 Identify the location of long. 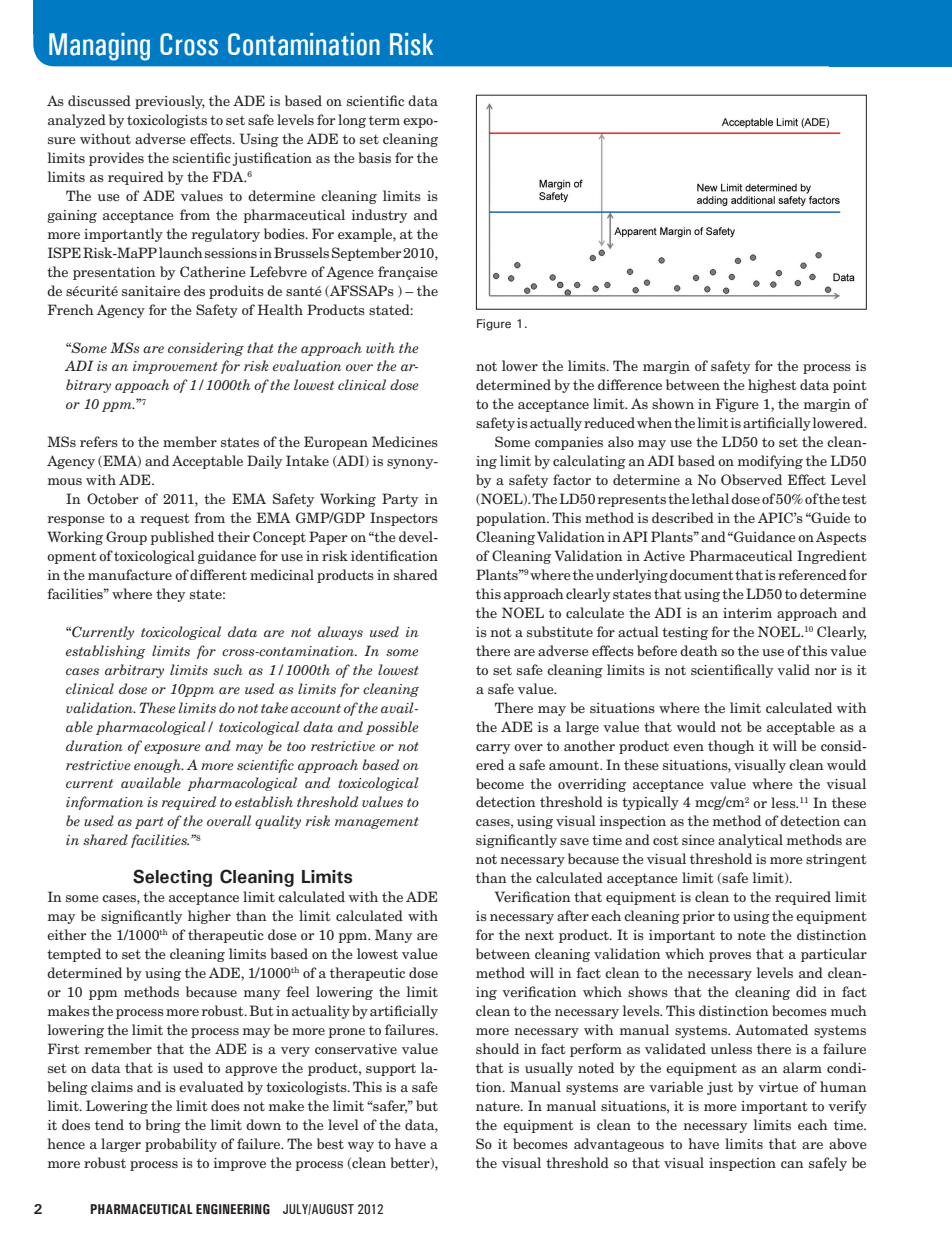
(352, 121).
